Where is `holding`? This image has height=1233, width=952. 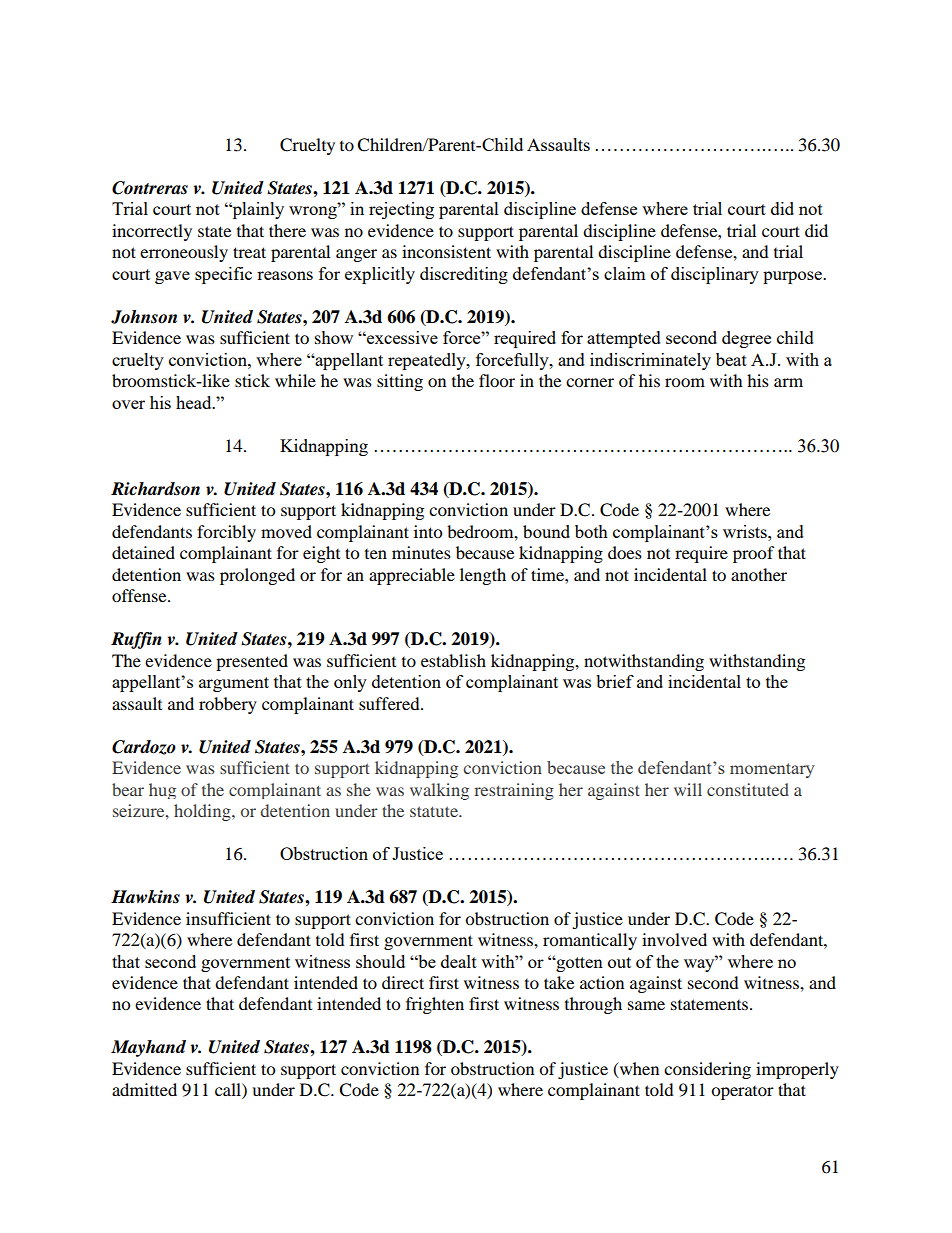
holding is located at coordinates (203, 812).
